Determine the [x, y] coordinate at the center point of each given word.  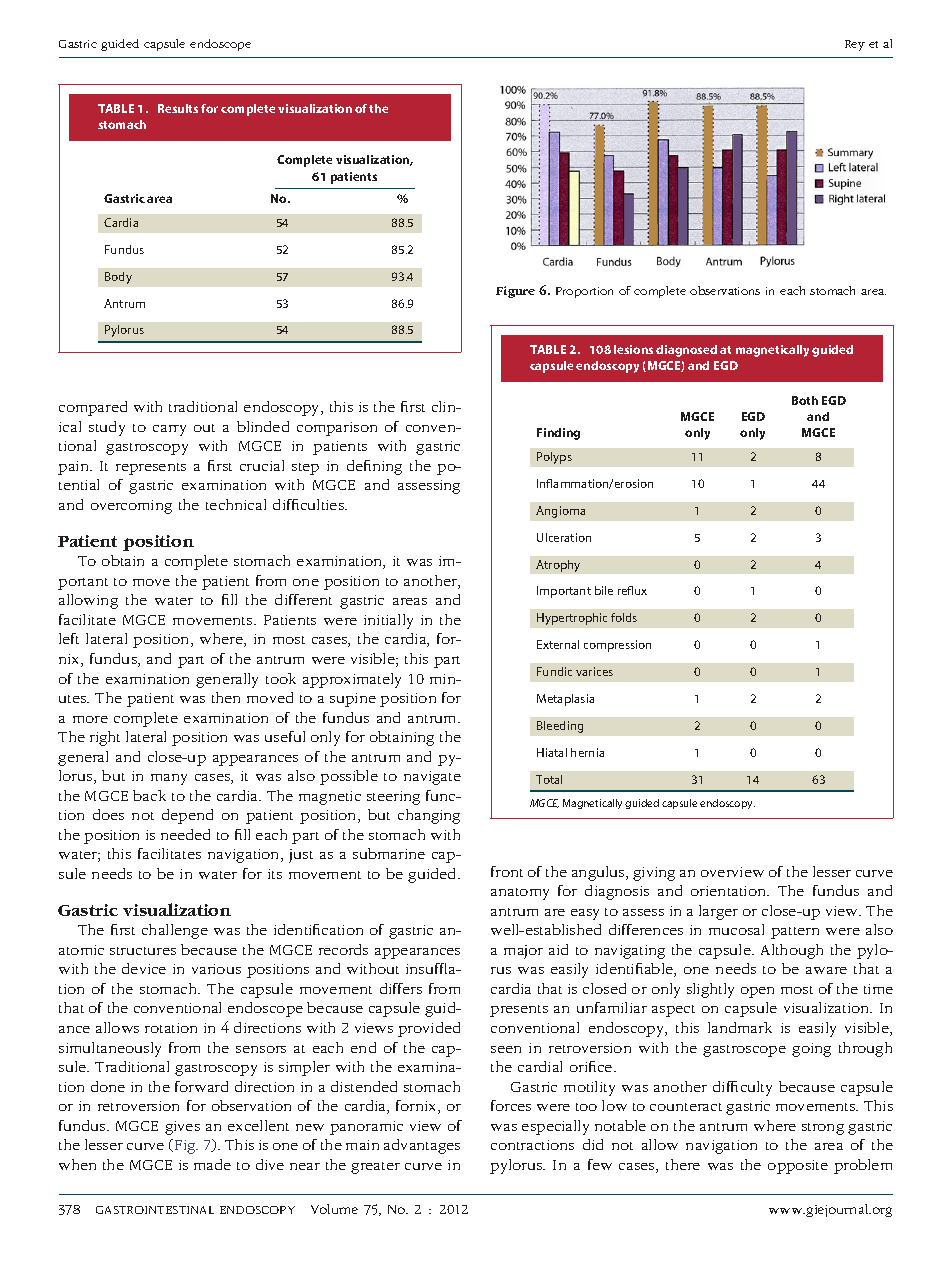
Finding [558, 434]
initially [388, 621]
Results [178, 108]
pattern [795, 933]
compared [93, 408]
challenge [175, 931]
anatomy [520, 894]
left [69, 638]
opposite [798, 1167]
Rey [855, 45]
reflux [632, 590]
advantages [422, 1146]
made [212, 1164]
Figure [515, 292]
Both [805, 400]
